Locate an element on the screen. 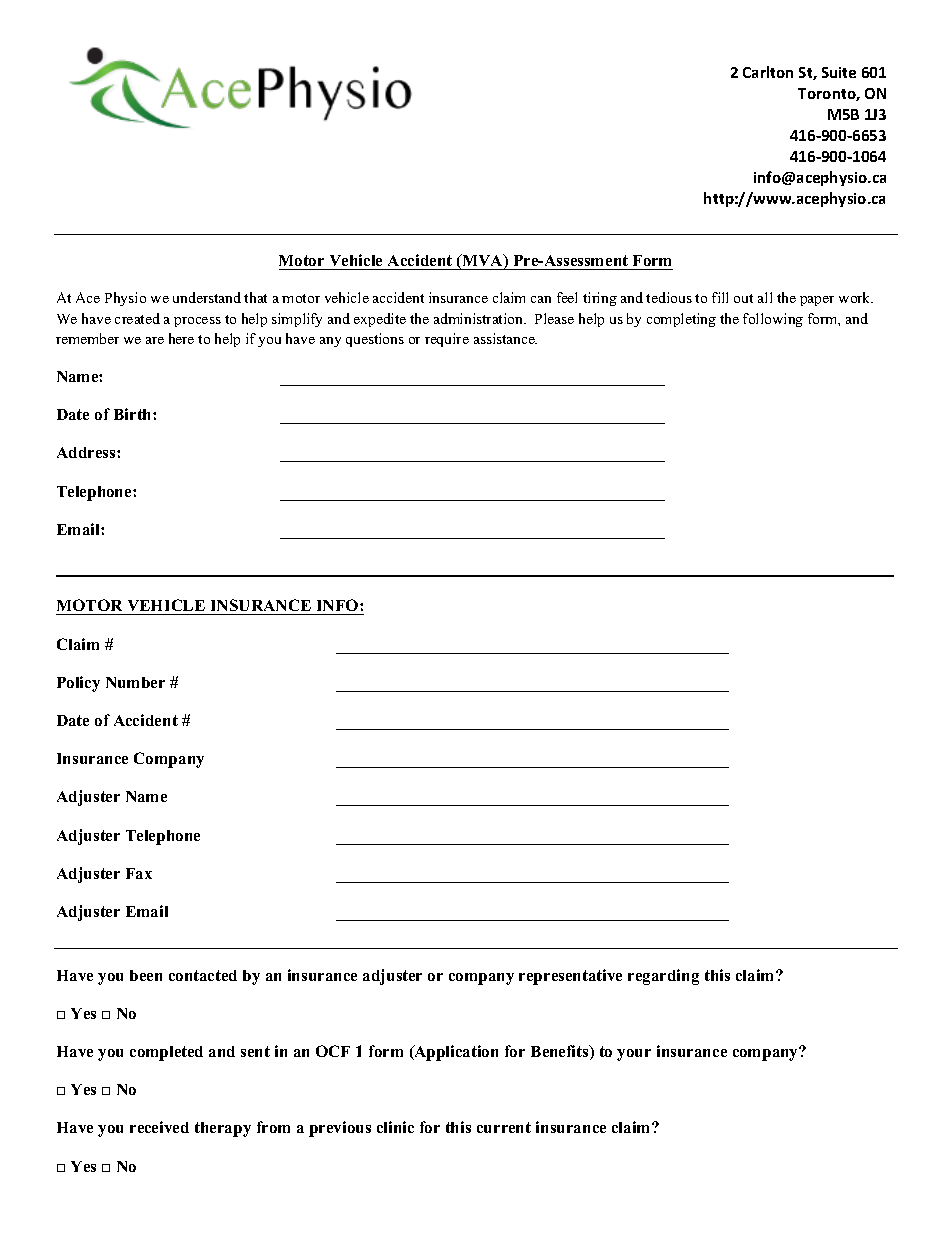 This screenshot has height=1233, width=952. can is located at coordinates (541, 299).
